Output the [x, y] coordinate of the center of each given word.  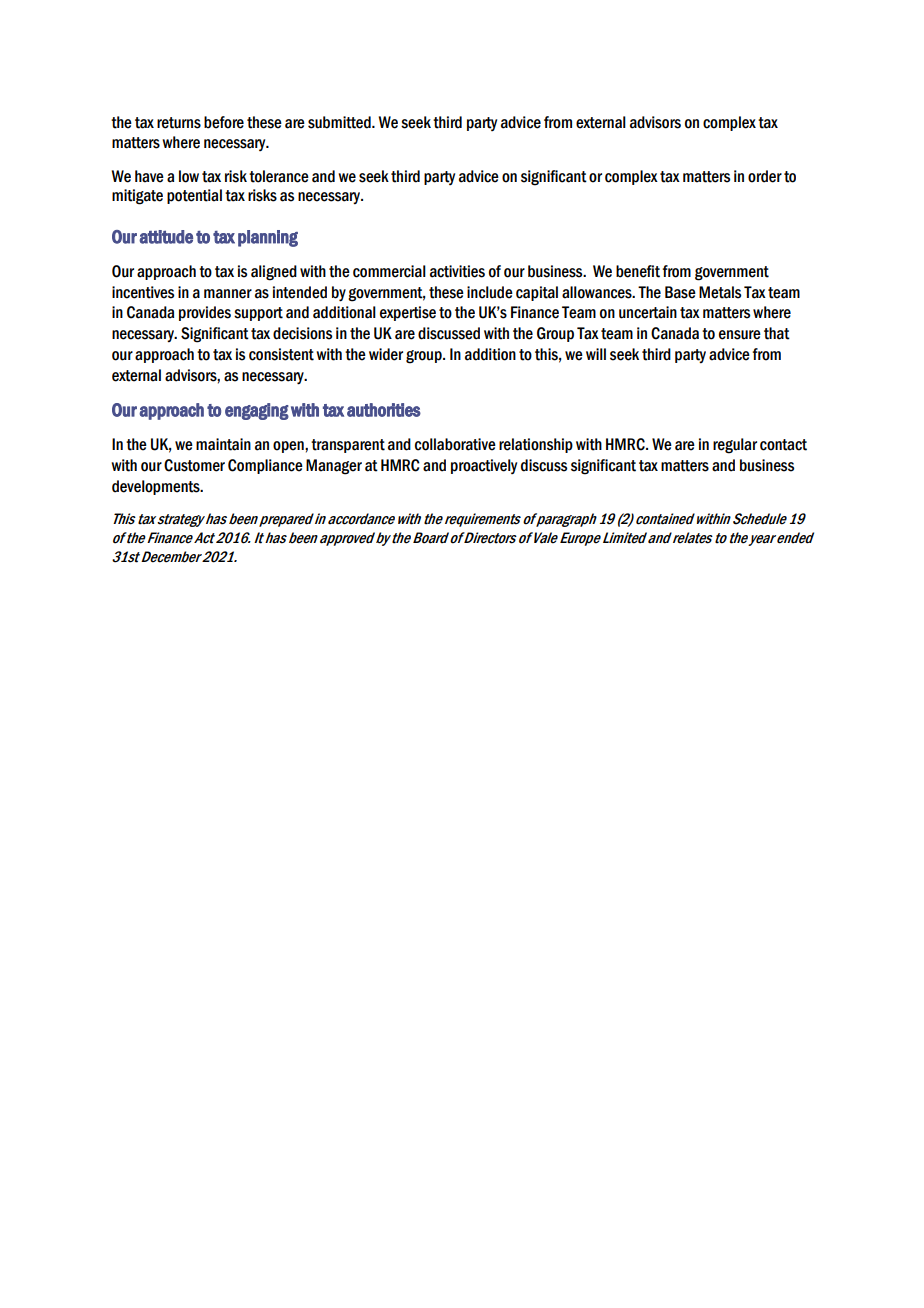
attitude [166, 237]
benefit [638, 271]
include [490, 292]
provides [205, 313]
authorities [384, 410]
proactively [484, 466]
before [224, 122]
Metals [720, 292]
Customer [194, 465]
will [596, 354]
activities [457, 271]
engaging [257, 411]
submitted [340, 122]
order [765, 176]
